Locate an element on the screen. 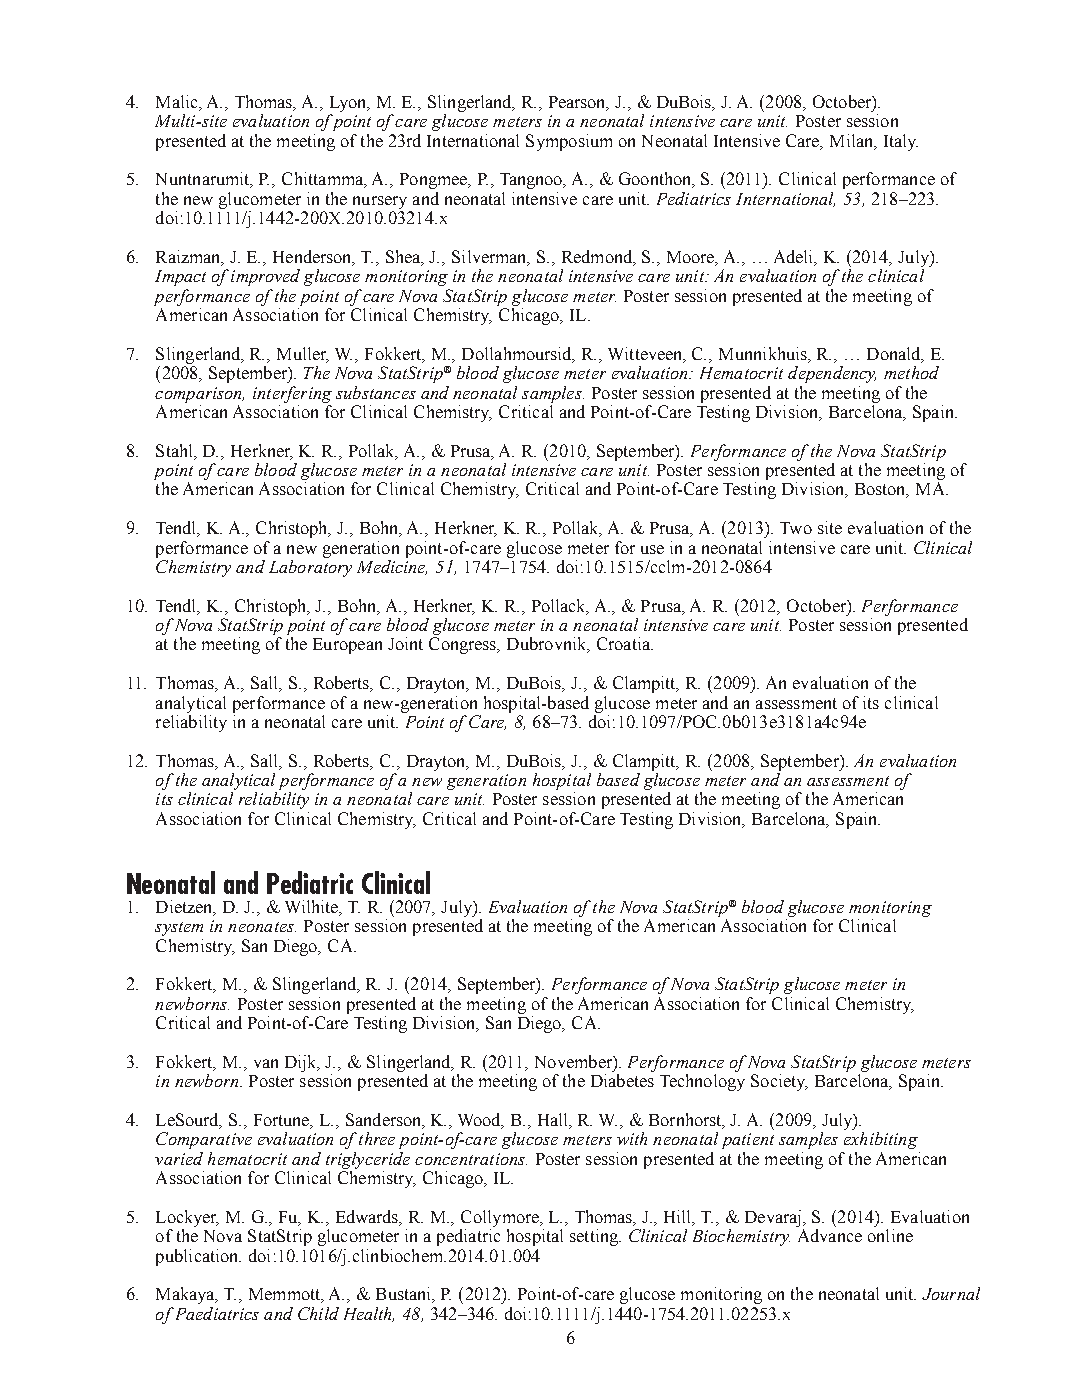 The width and height of the screenshot is (1078, 1395). Lyon is located at coordinates (349, 104).
